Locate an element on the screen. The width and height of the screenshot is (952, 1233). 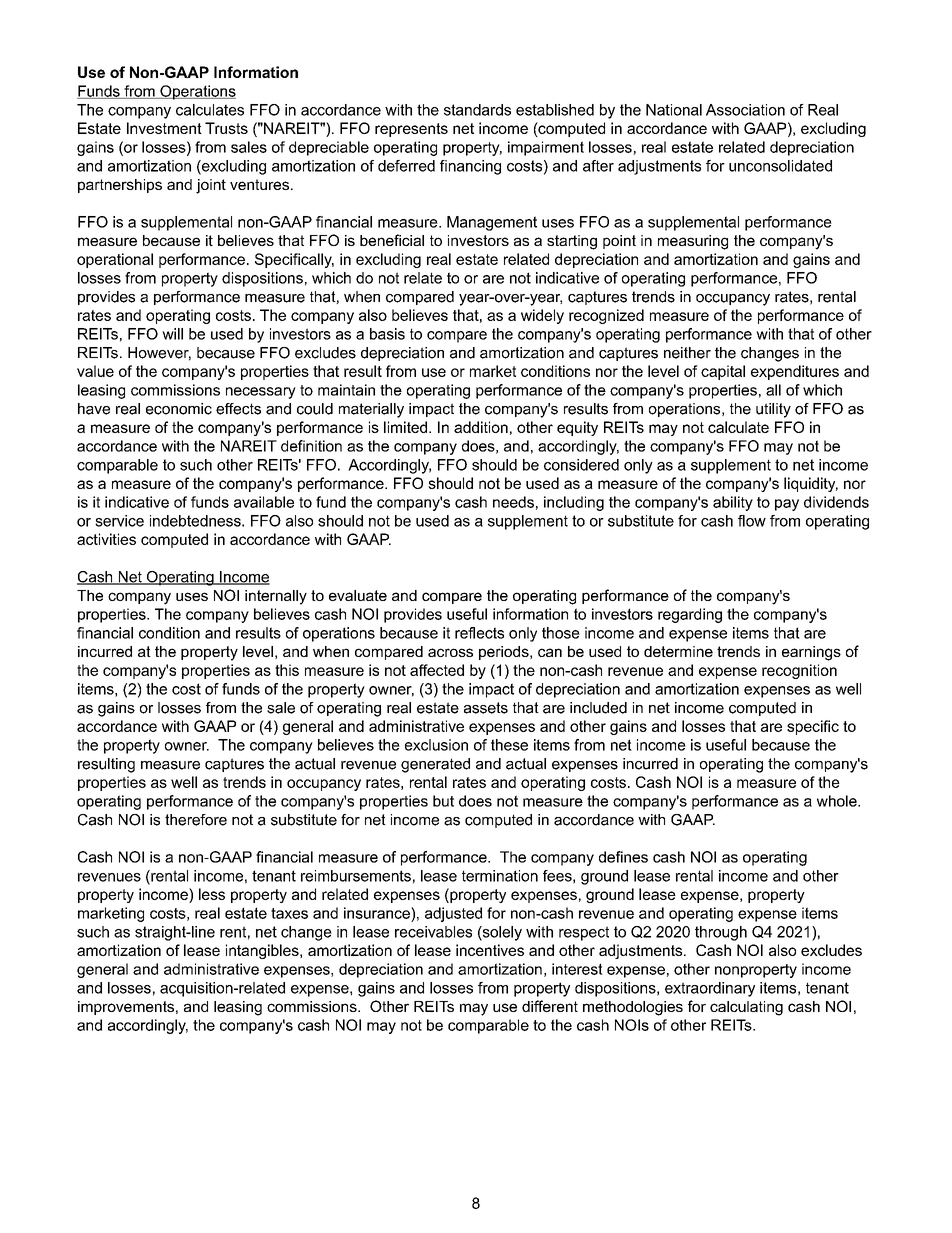
Investment is located at coordinates (164, 128).
